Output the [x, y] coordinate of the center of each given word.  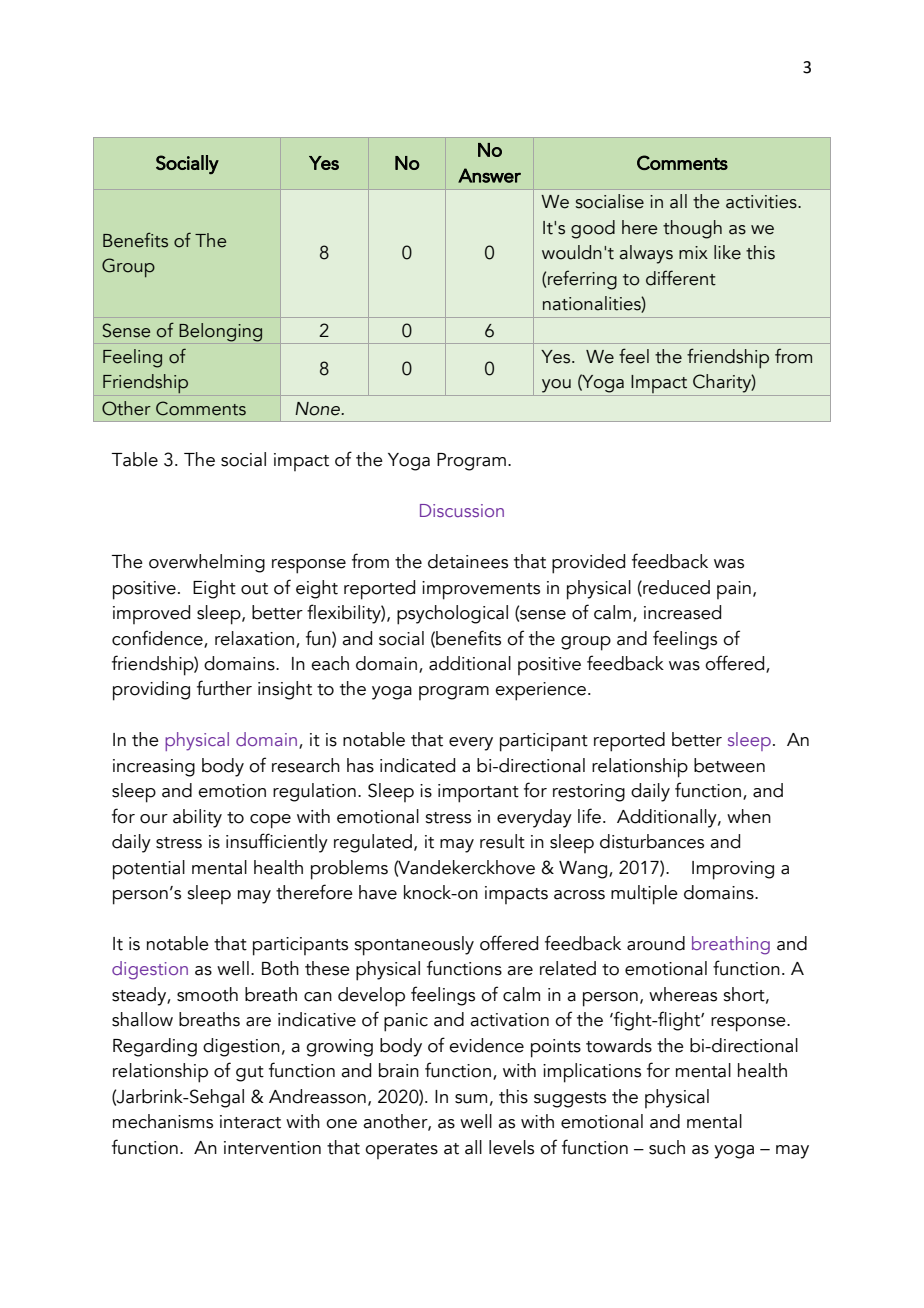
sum [471, 1099]
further [224, 688]
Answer [489, 175]
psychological [452, 615]
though [692, 229]
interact [250, 1122]
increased [682, 612]
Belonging [220, 332]
